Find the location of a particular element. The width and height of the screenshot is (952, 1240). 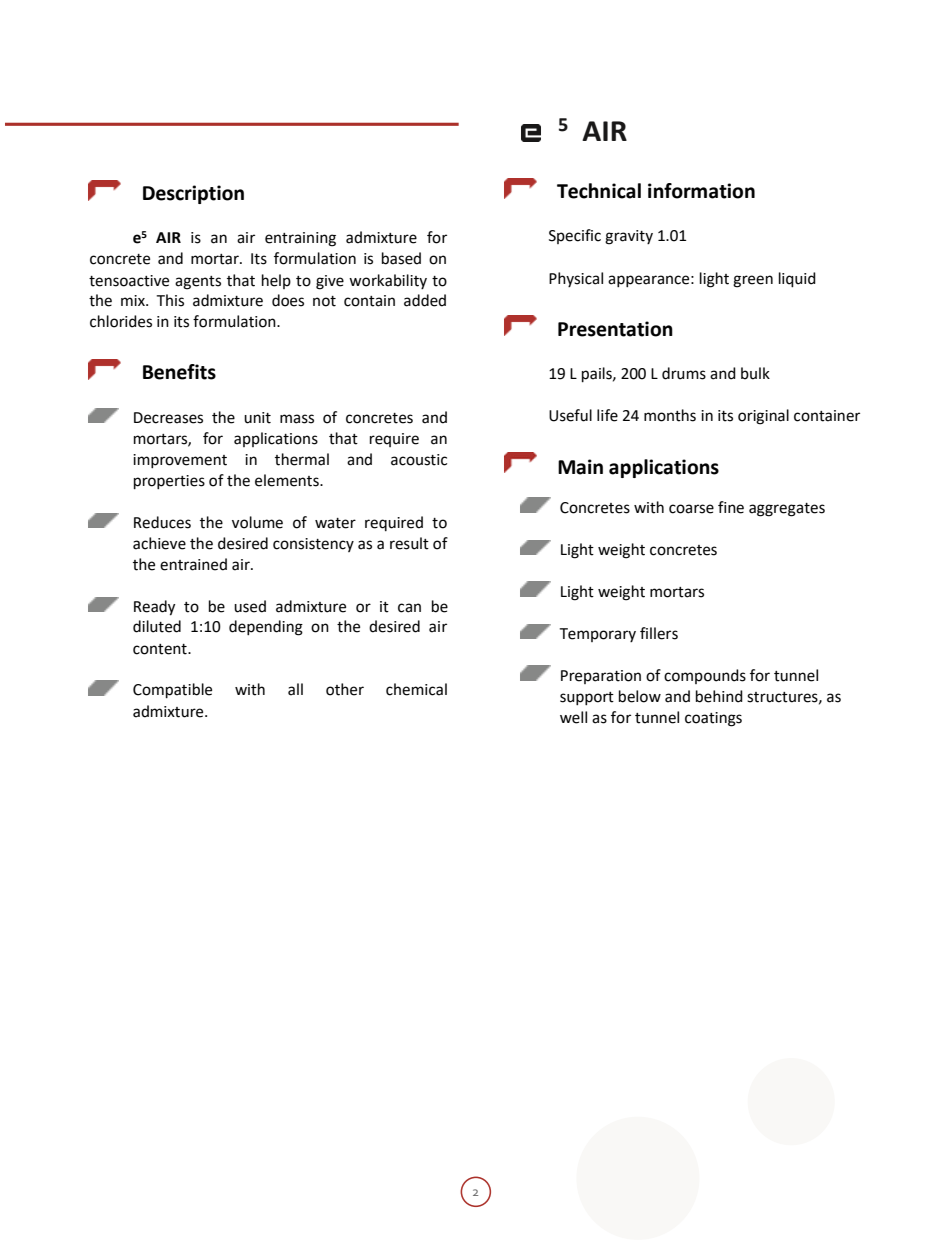

improvement is located at coordinates (180, 461).
